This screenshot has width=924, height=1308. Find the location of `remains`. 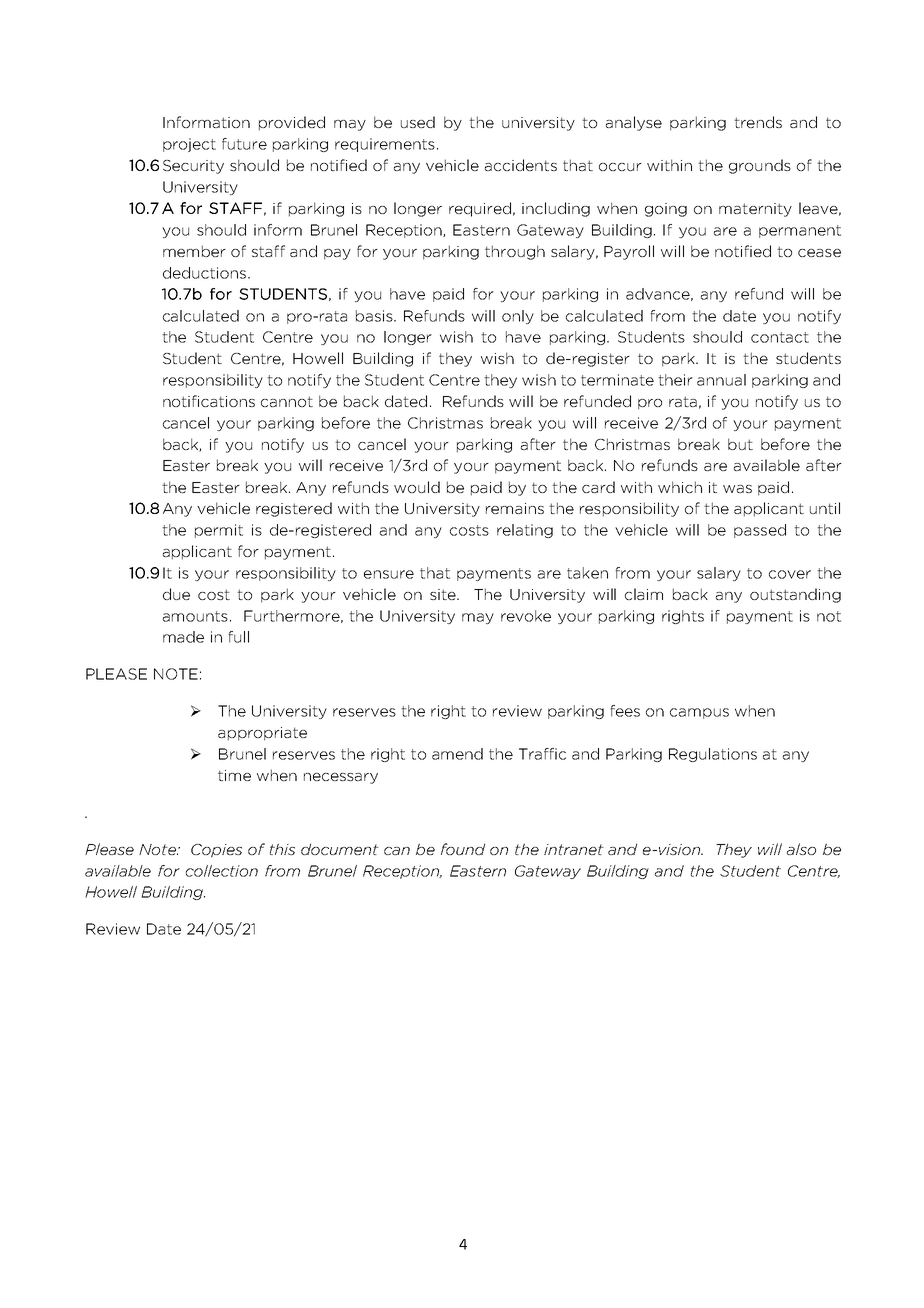

remains is located at coordinates (515, 508).
